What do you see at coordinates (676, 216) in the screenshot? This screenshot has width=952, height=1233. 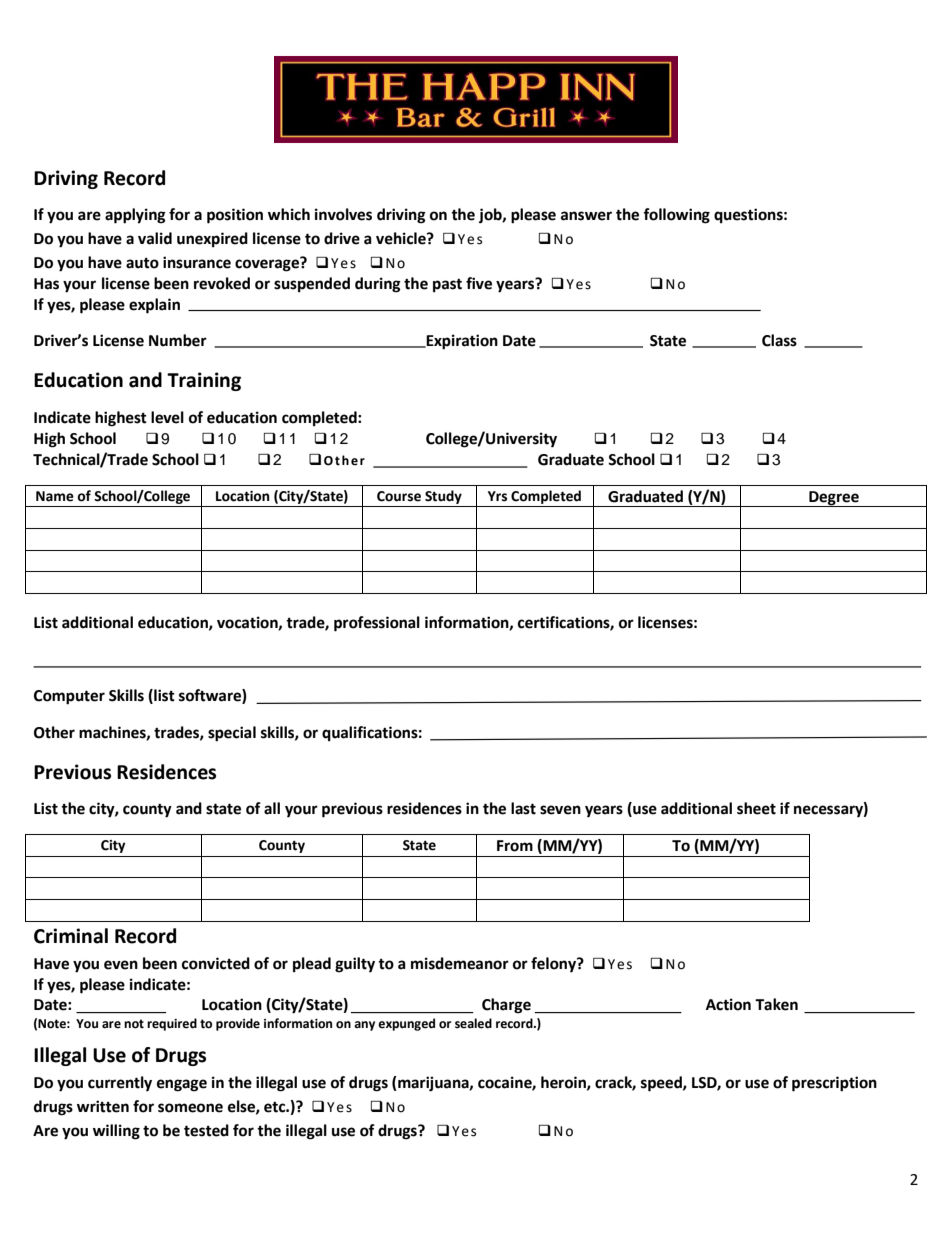 I see `following` at bounding box center [676, 216].
